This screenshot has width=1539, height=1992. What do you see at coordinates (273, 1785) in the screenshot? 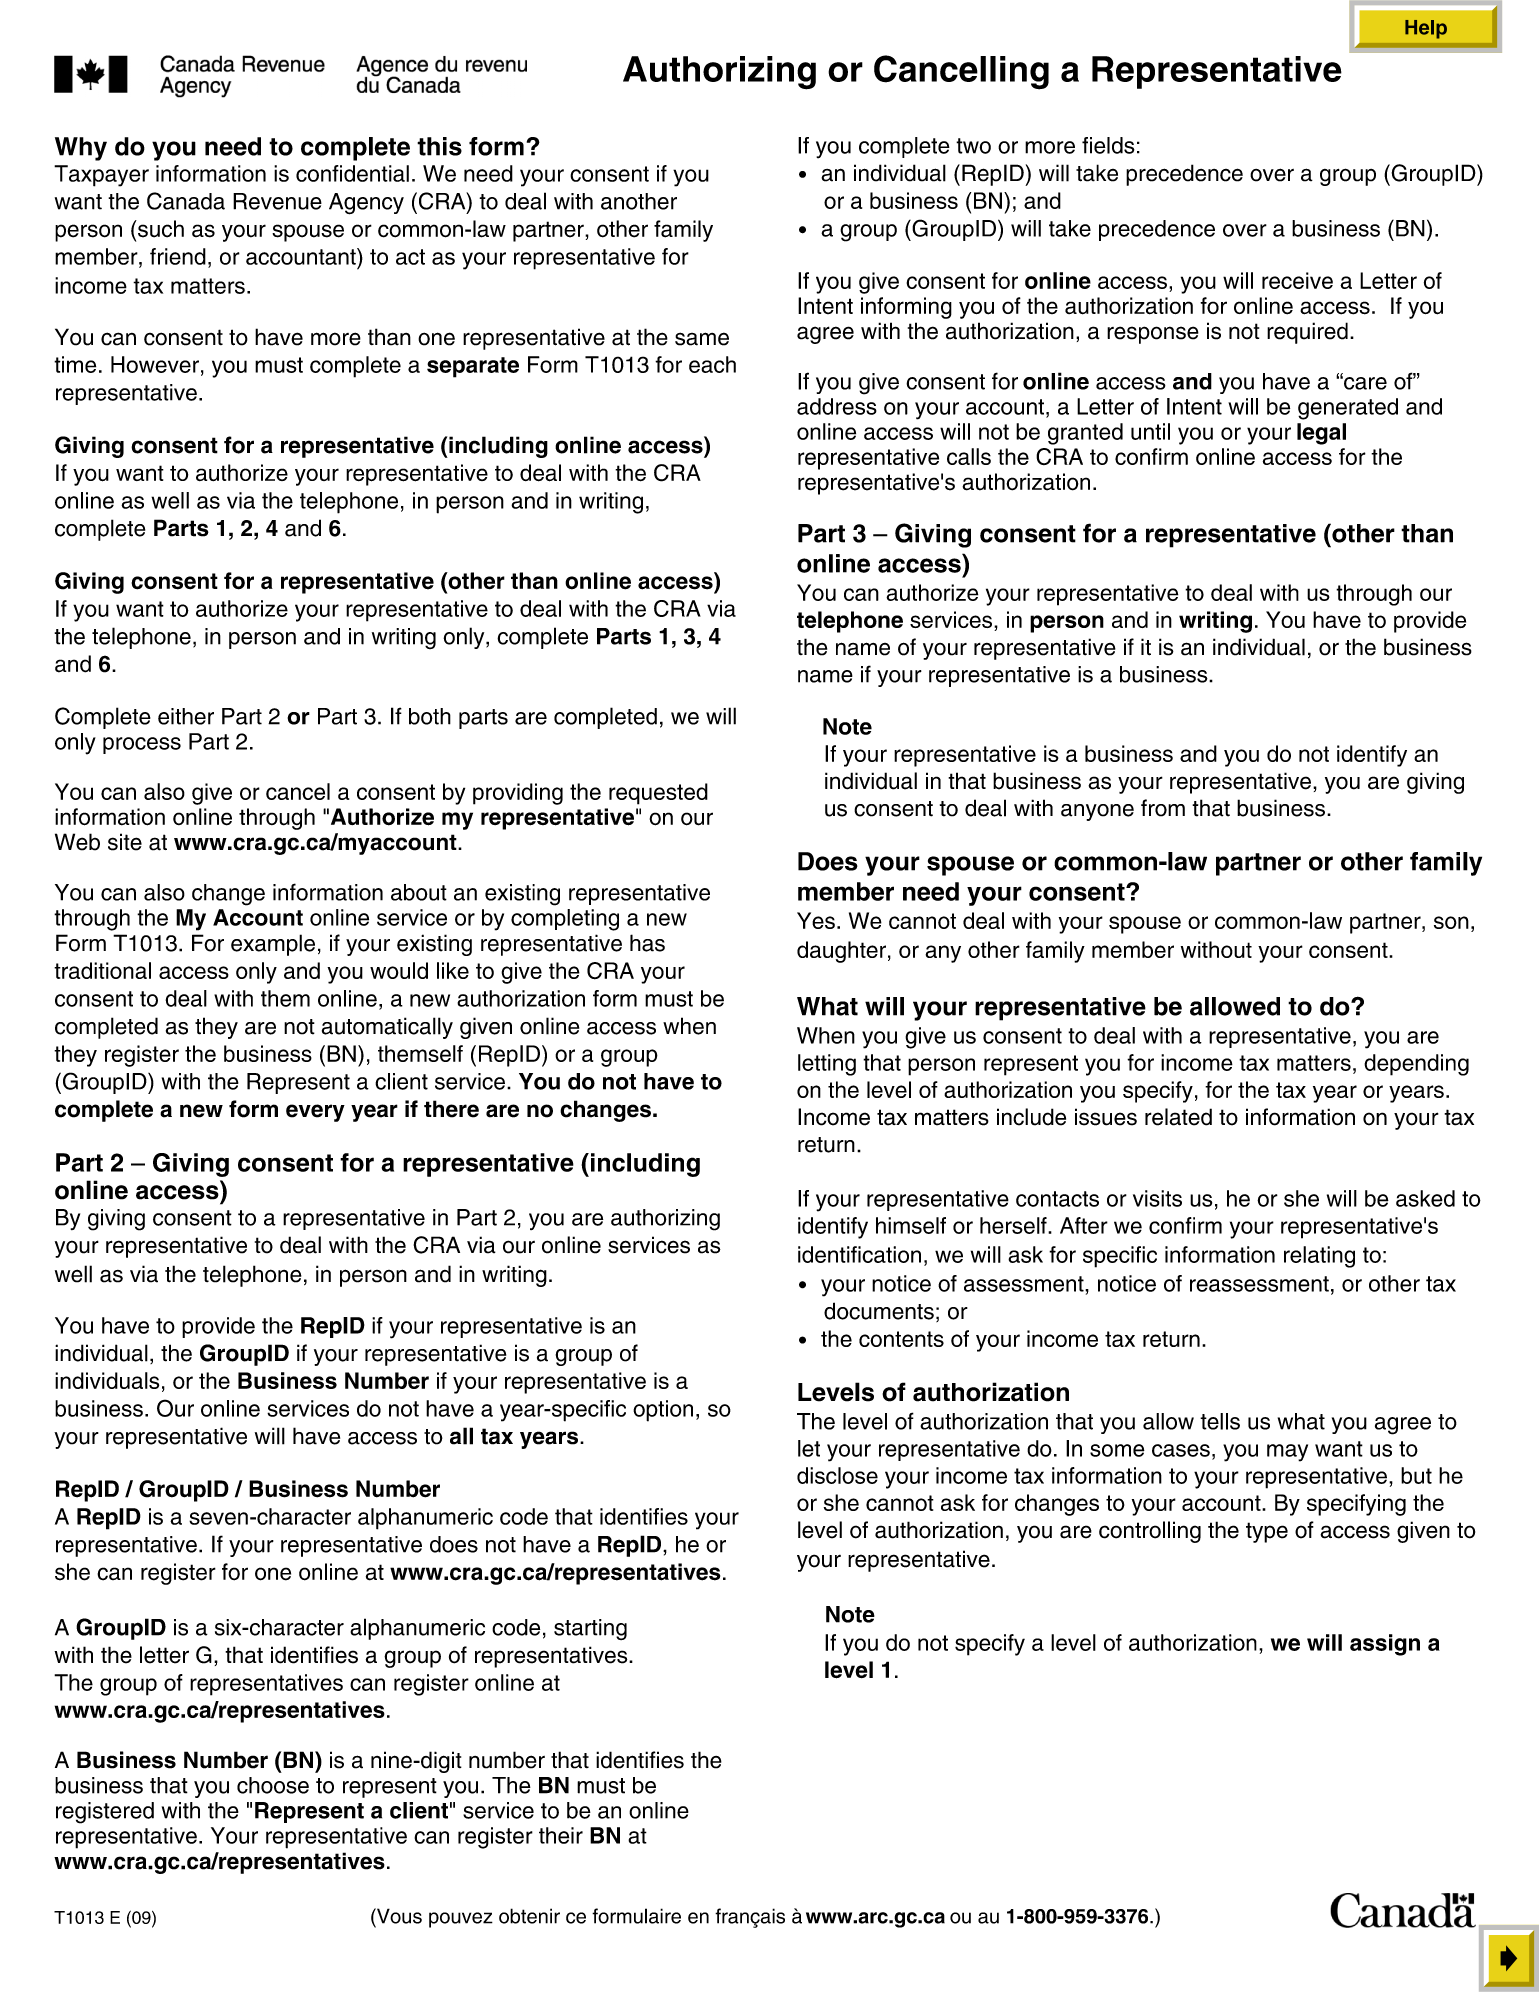
I see `choose` at bounding box center [273, 1785].
